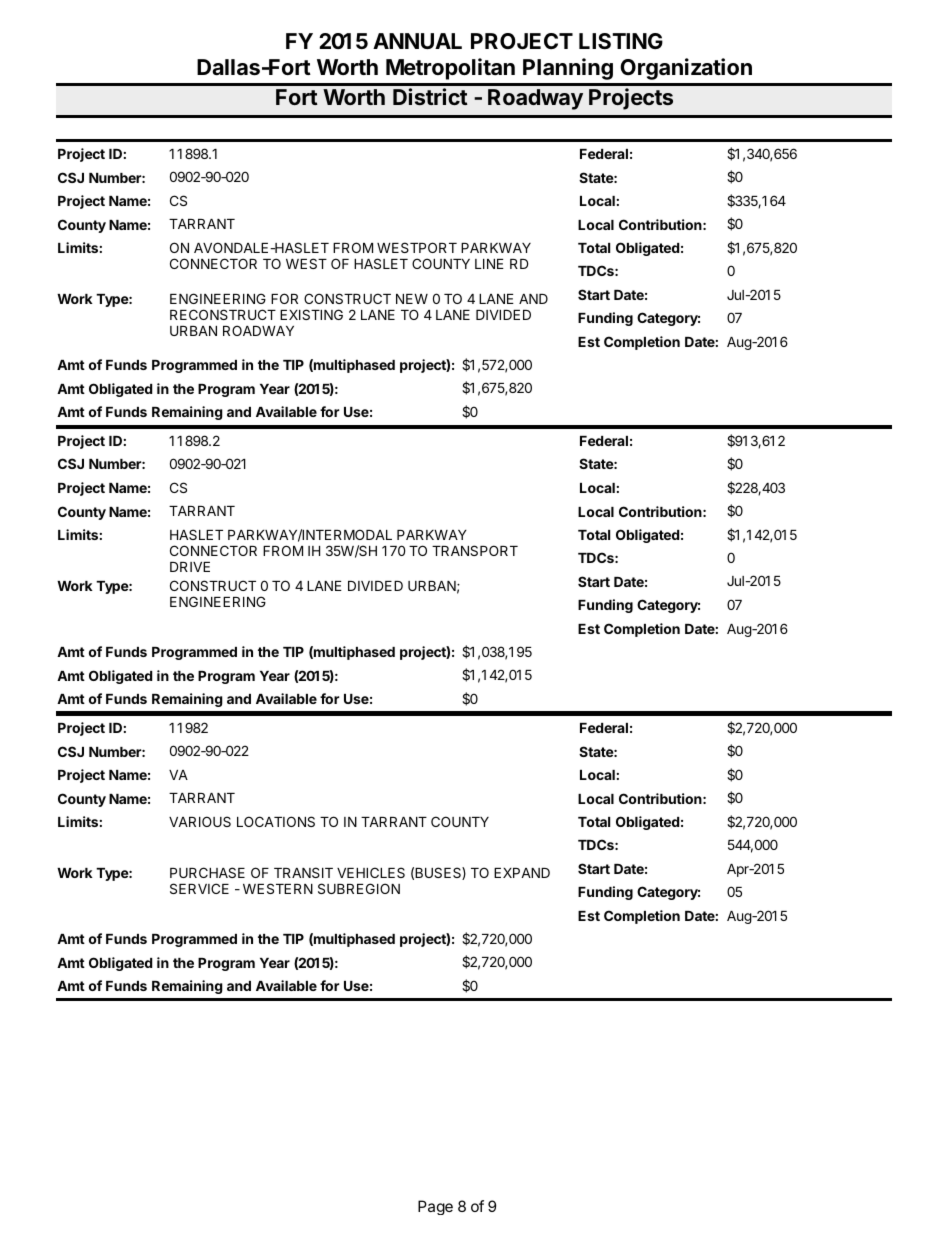 The width and height of the screenshot is (952, 1233). Describe the element at coordinates (190, 567) in the screenshot. I see `DRIVE` at that location.
